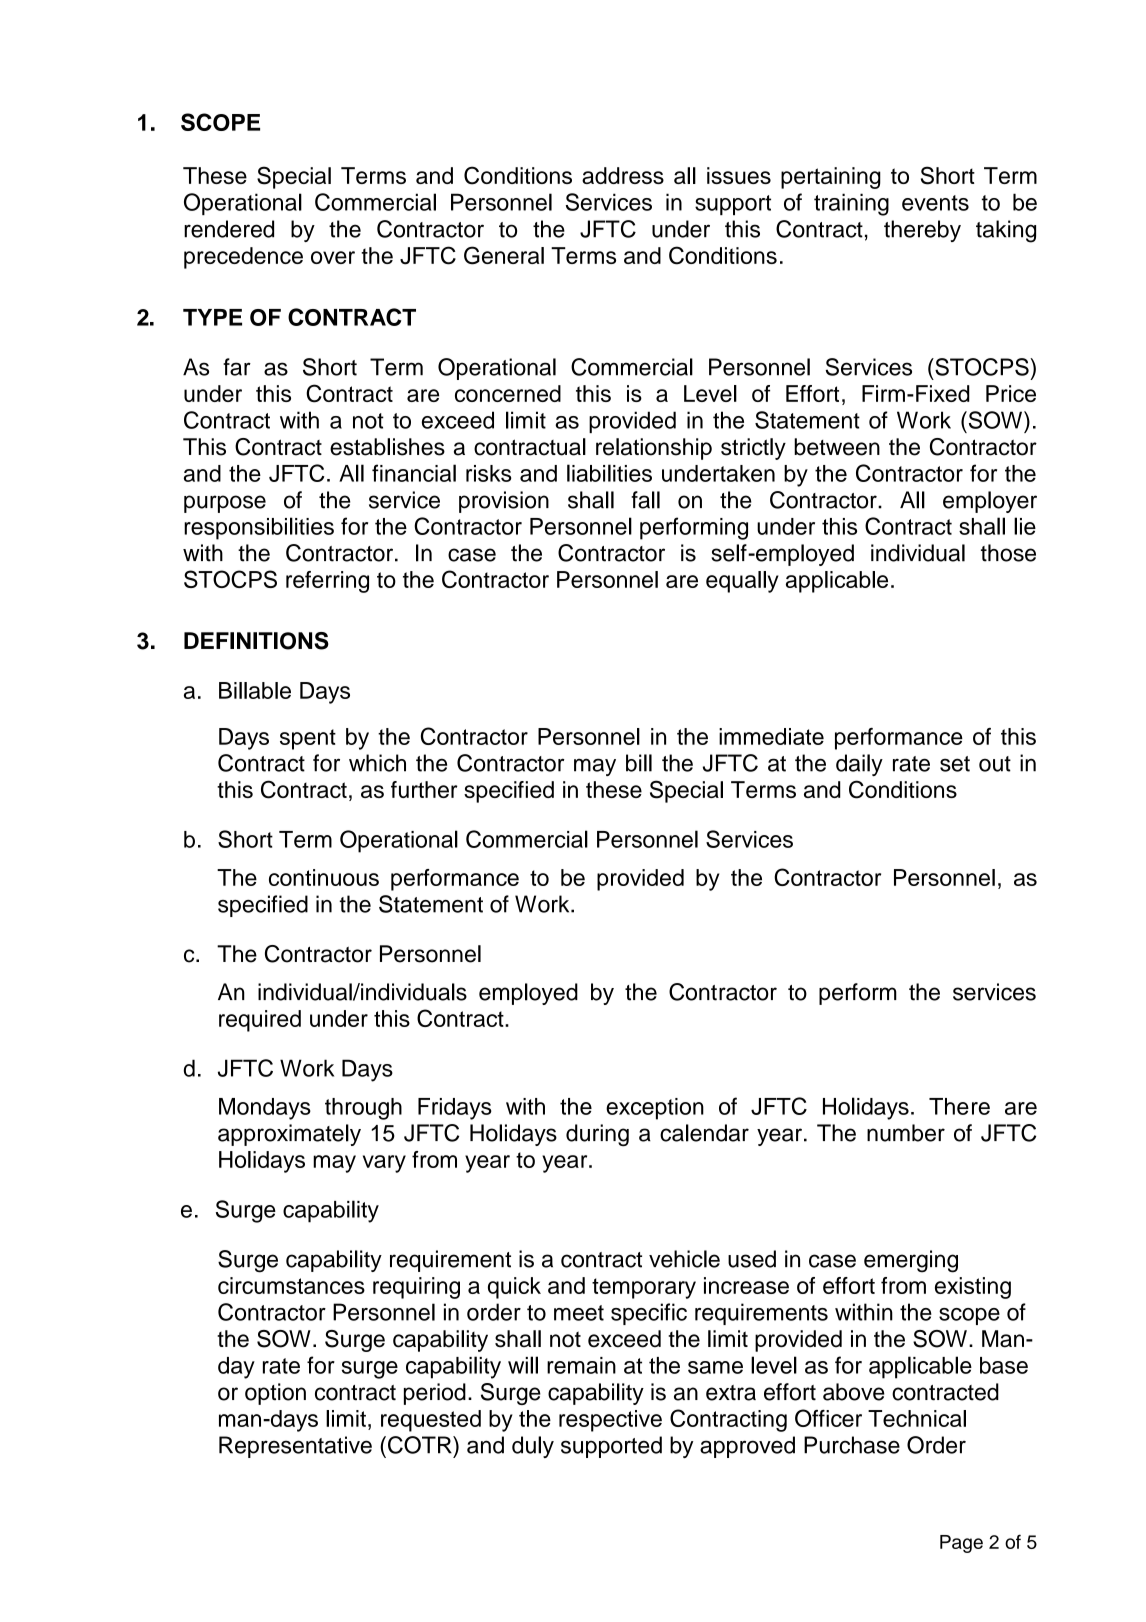 This screenshot has width=1146, height=1622. What do you see at coordinates (295, 1447) in the screenshot?
I see `Representative` at bounding box center [295, 1447].
